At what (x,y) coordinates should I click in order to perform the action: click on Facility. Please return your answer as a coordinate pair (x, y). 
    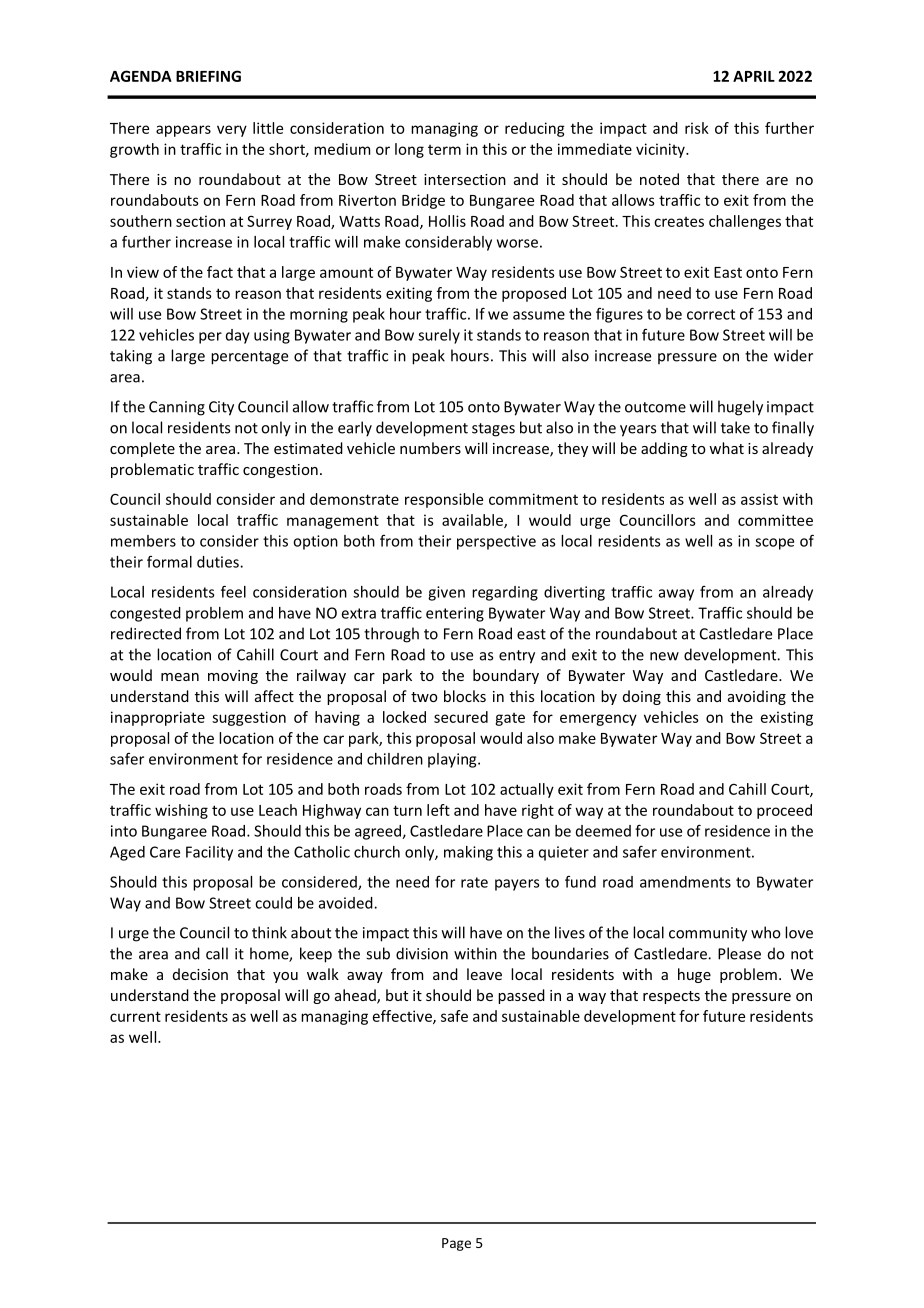
    Looking at the image, I should click on (209, 853).
